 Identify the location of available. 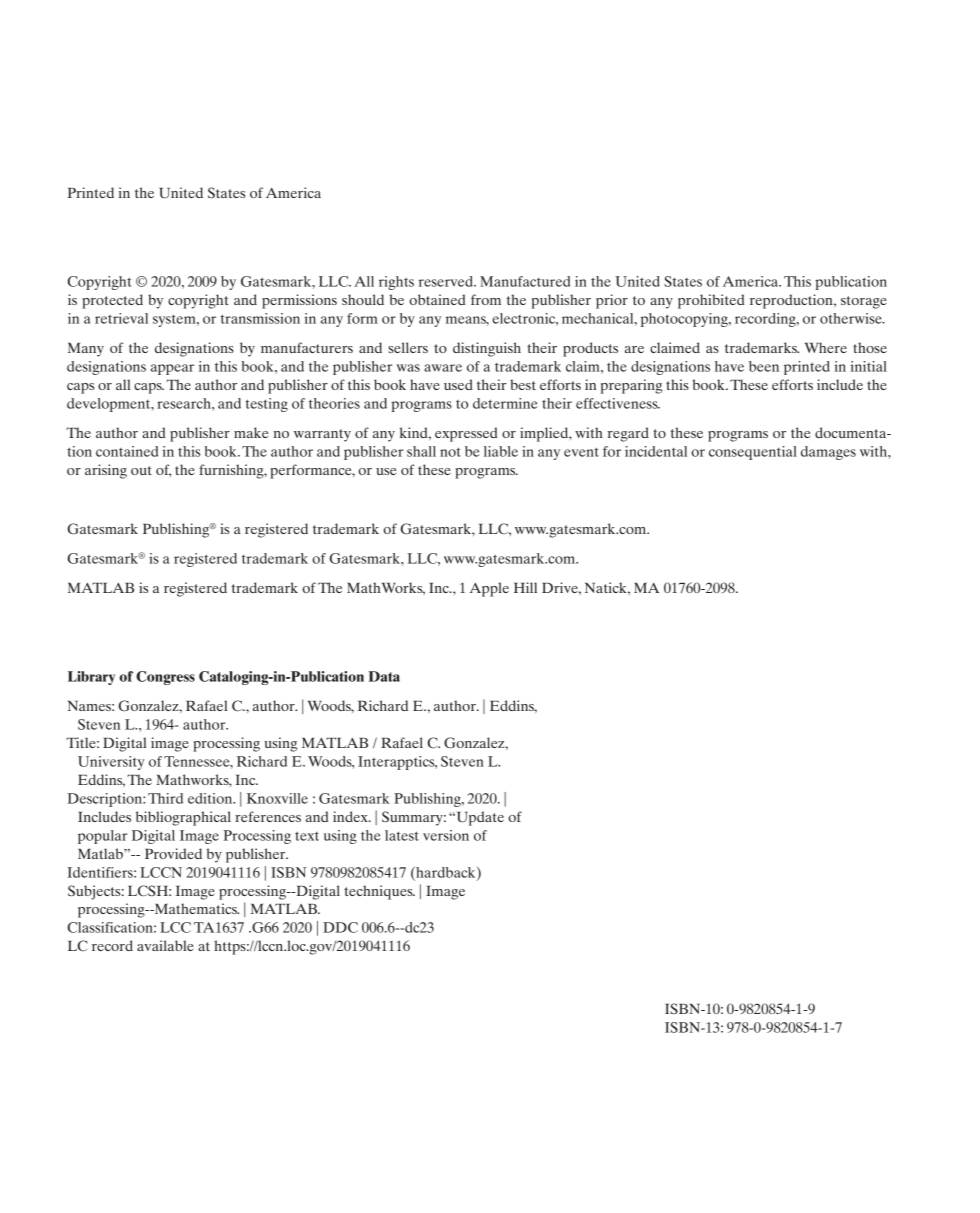
(165, 945).
